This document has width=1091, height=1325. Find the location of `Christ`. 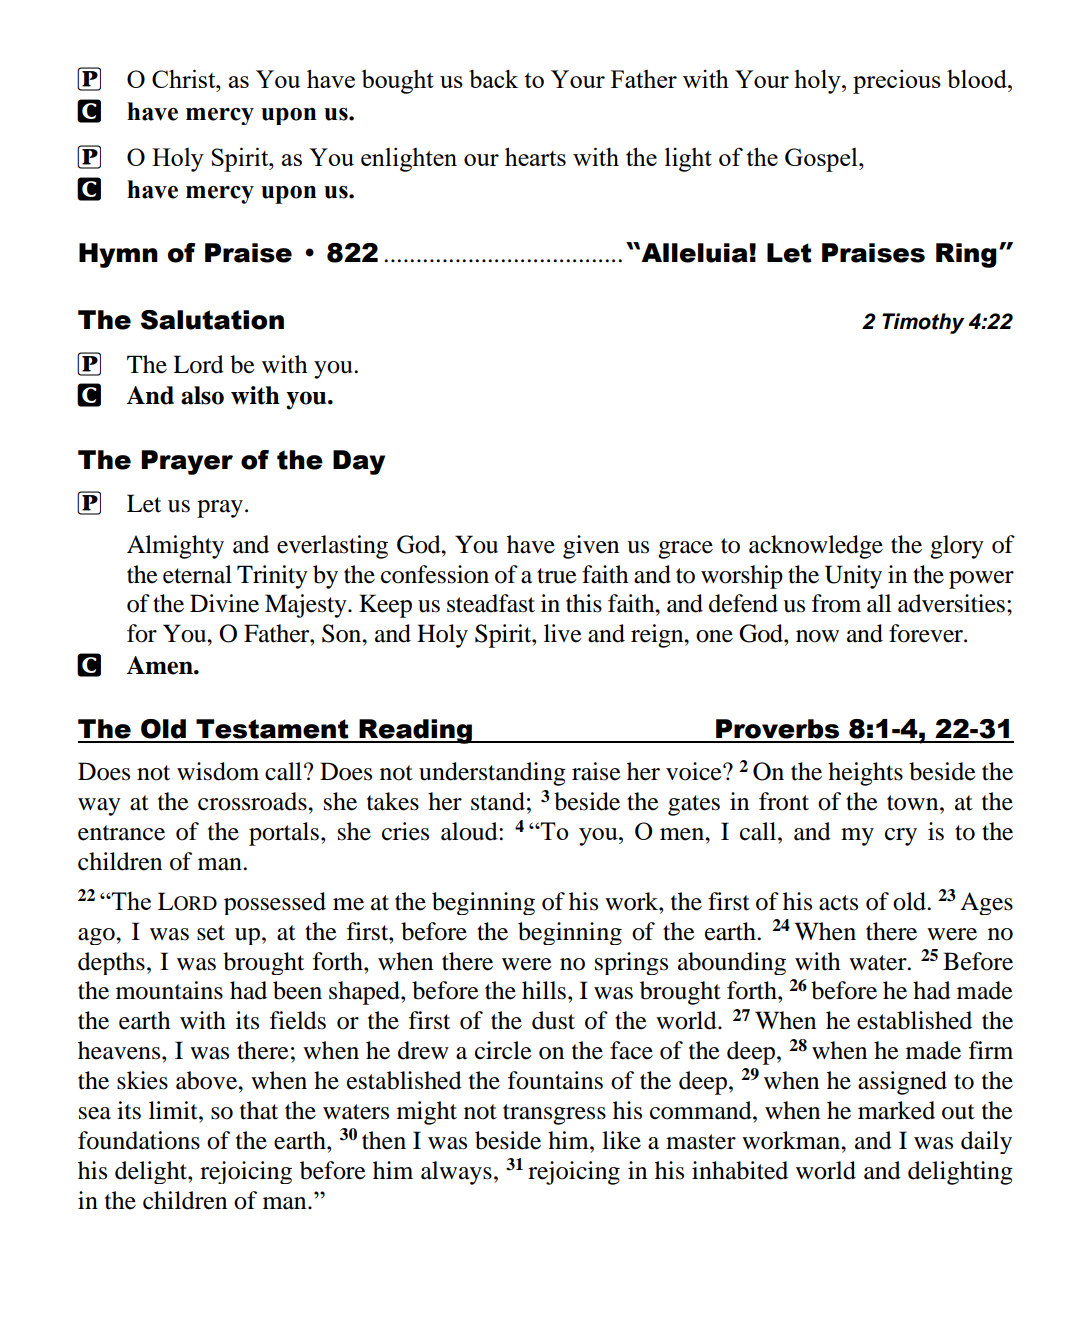

Christ is located at coordinates (185, 78).
